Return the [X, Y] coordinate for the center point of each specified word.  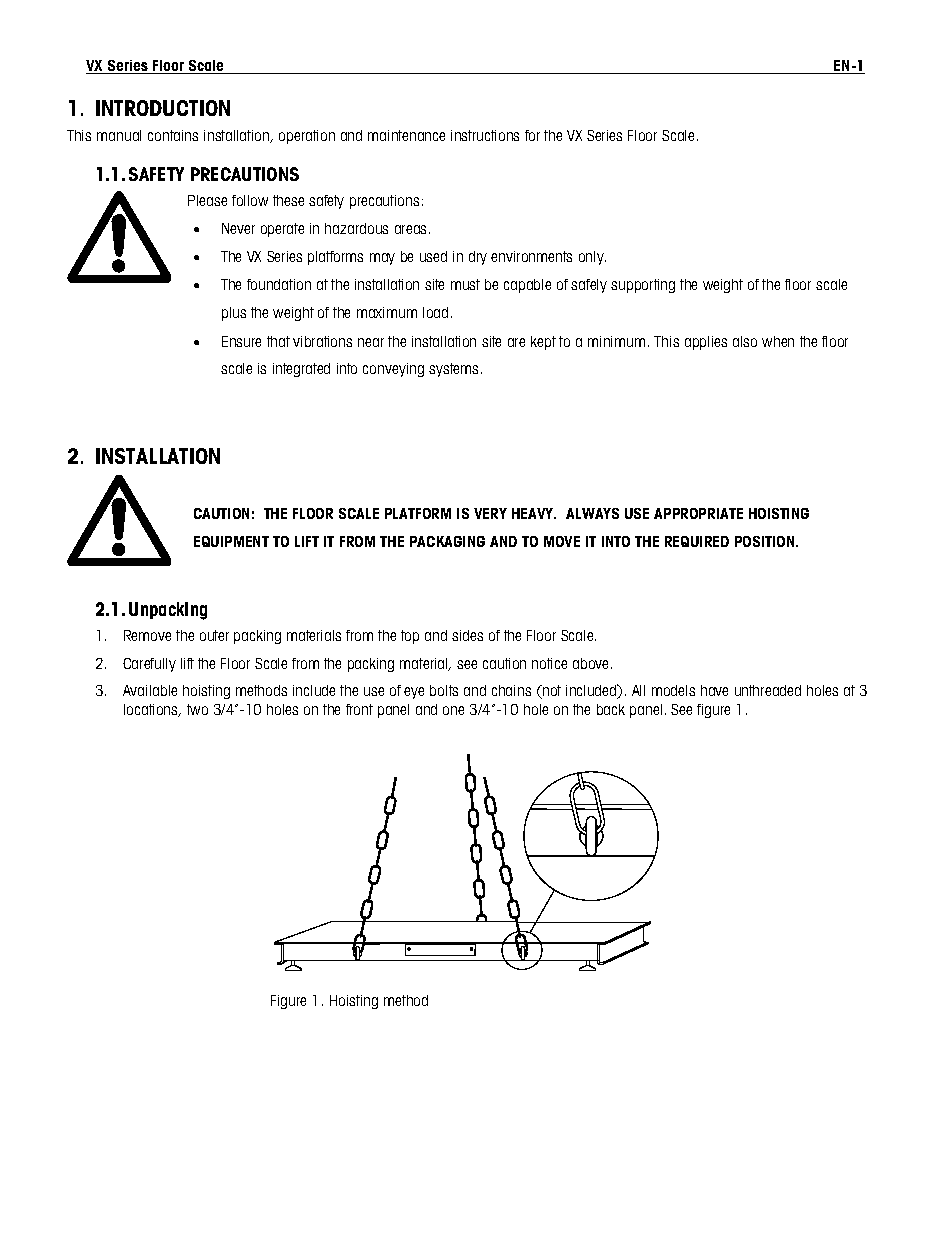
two [197, 709]
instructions [485, 135]
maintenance [406, 135]
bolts [444, 690]
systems [455, 370]
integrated [301, 370]
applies [706, 343]
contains [173, 135]
